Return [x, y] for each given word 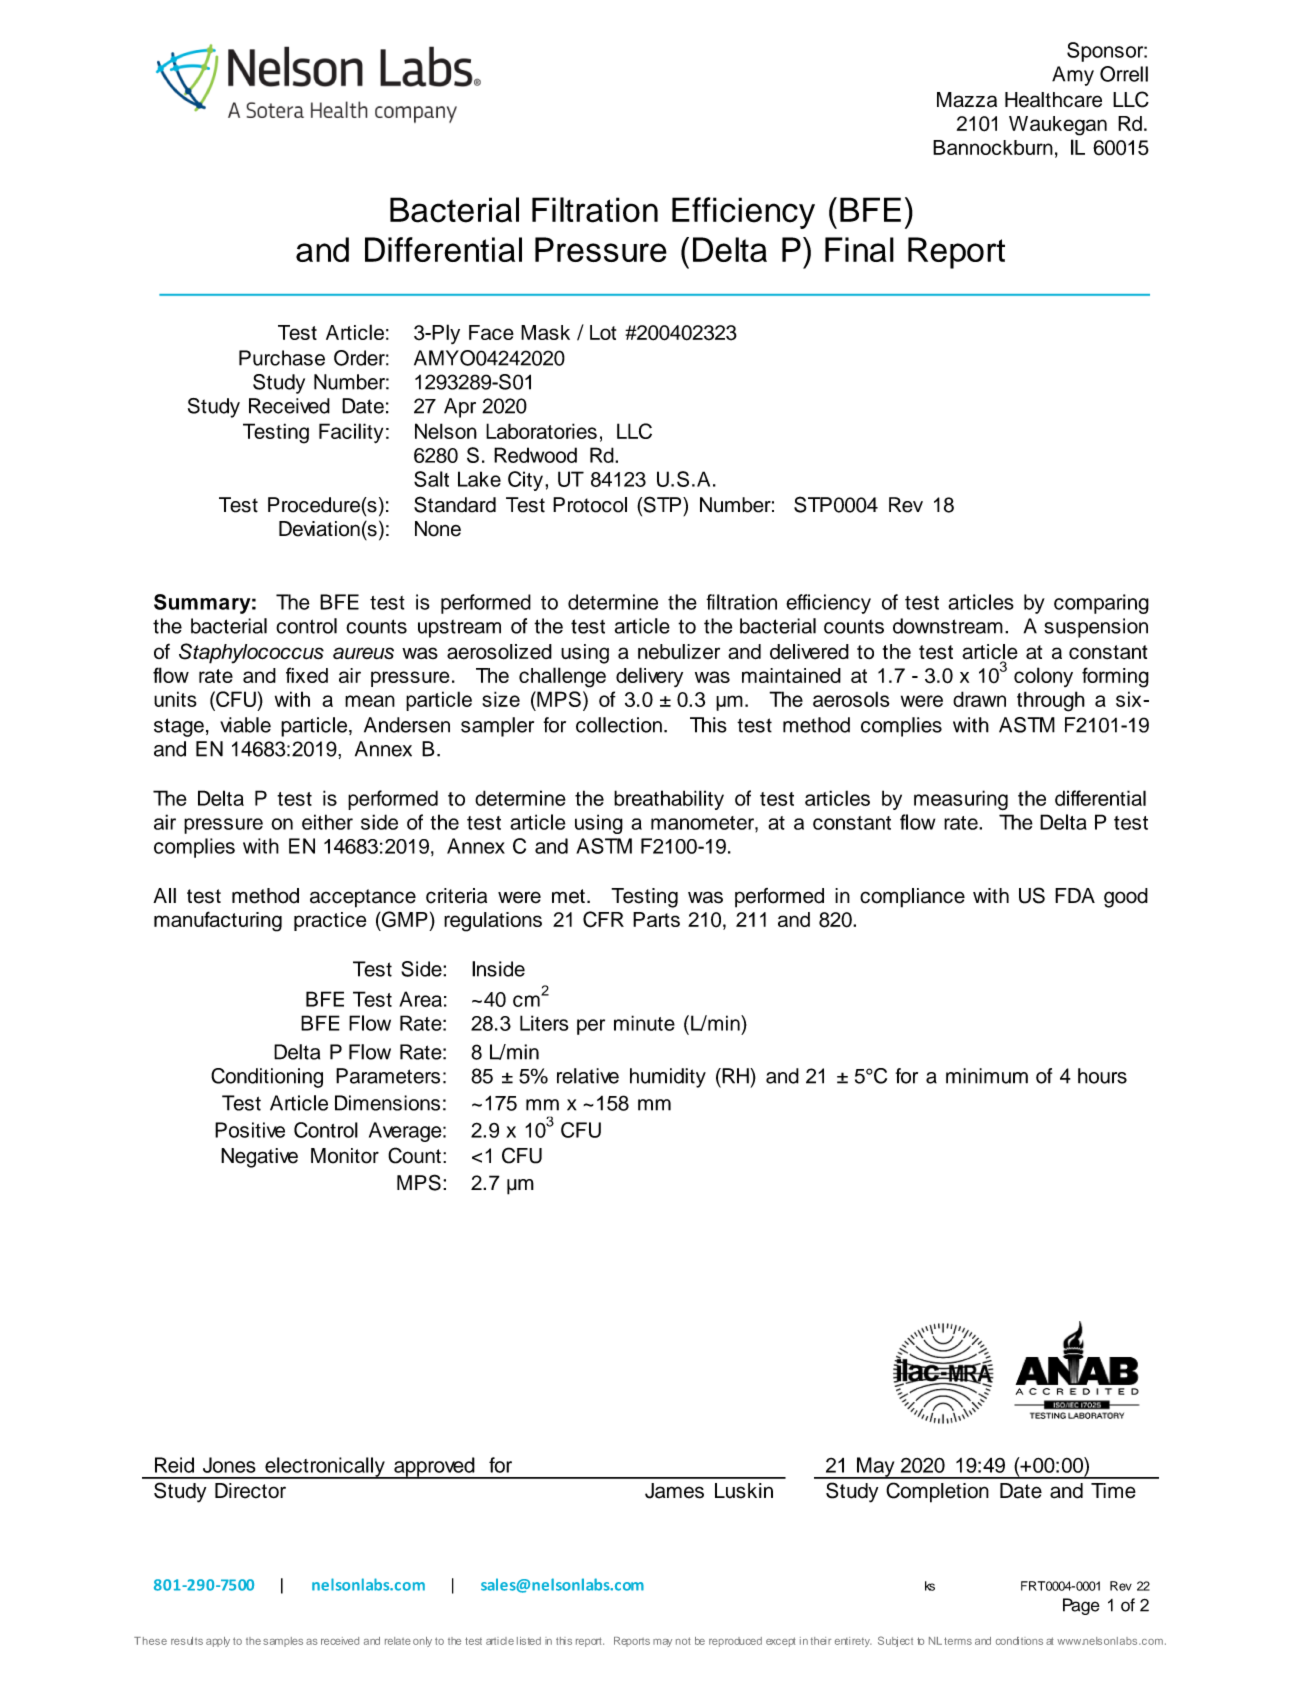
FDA [1075, 895]
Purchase [282, 358]
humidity [668, 1078]
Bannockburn [993, 147]
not [683, 1641]
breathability [669, 800]
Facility [351, 433]
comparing [1101, 604]
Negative [259, 1158]
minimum [987, 1076]
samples [283, 1642]
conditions [1019, 1641]
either [327, 822]
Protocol [590, 505]
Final [859, 249]
